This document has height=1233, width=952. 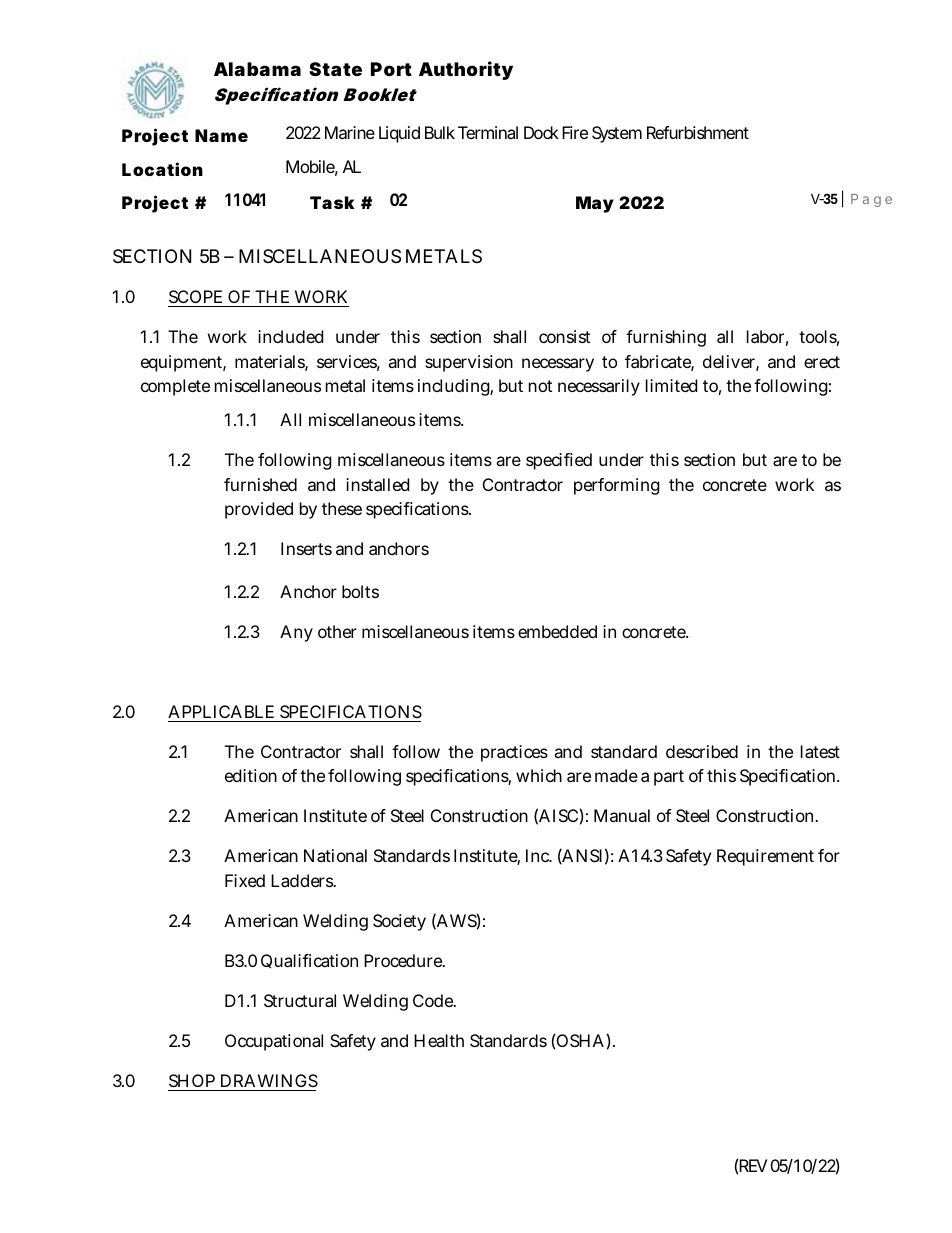 I want to click on Occupational, so click(x=274, y=1042).
